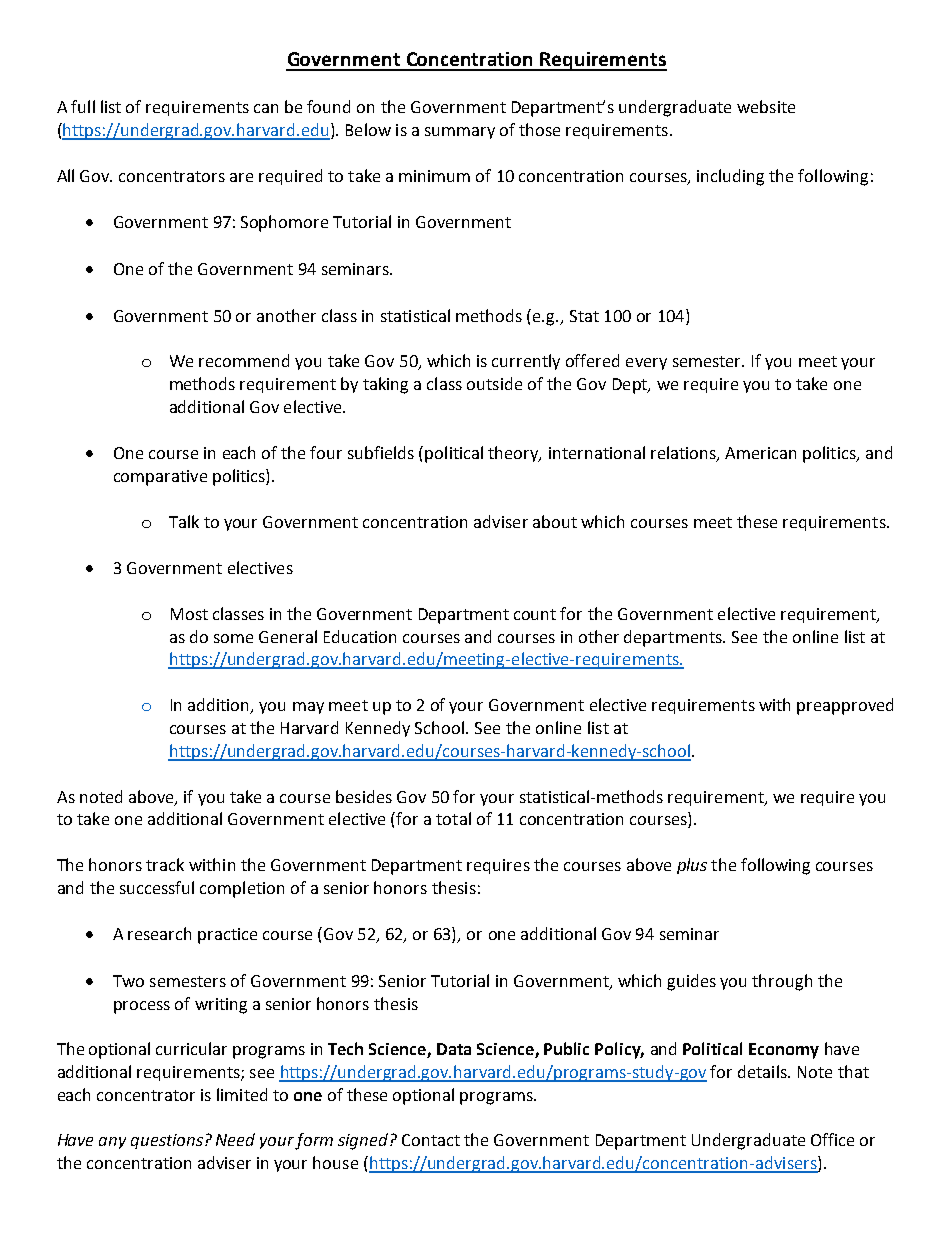 The image size is (952, 1233). Describe the element at coordinates (431, 1140) in the screenshot. I see `Contact` at that location.
